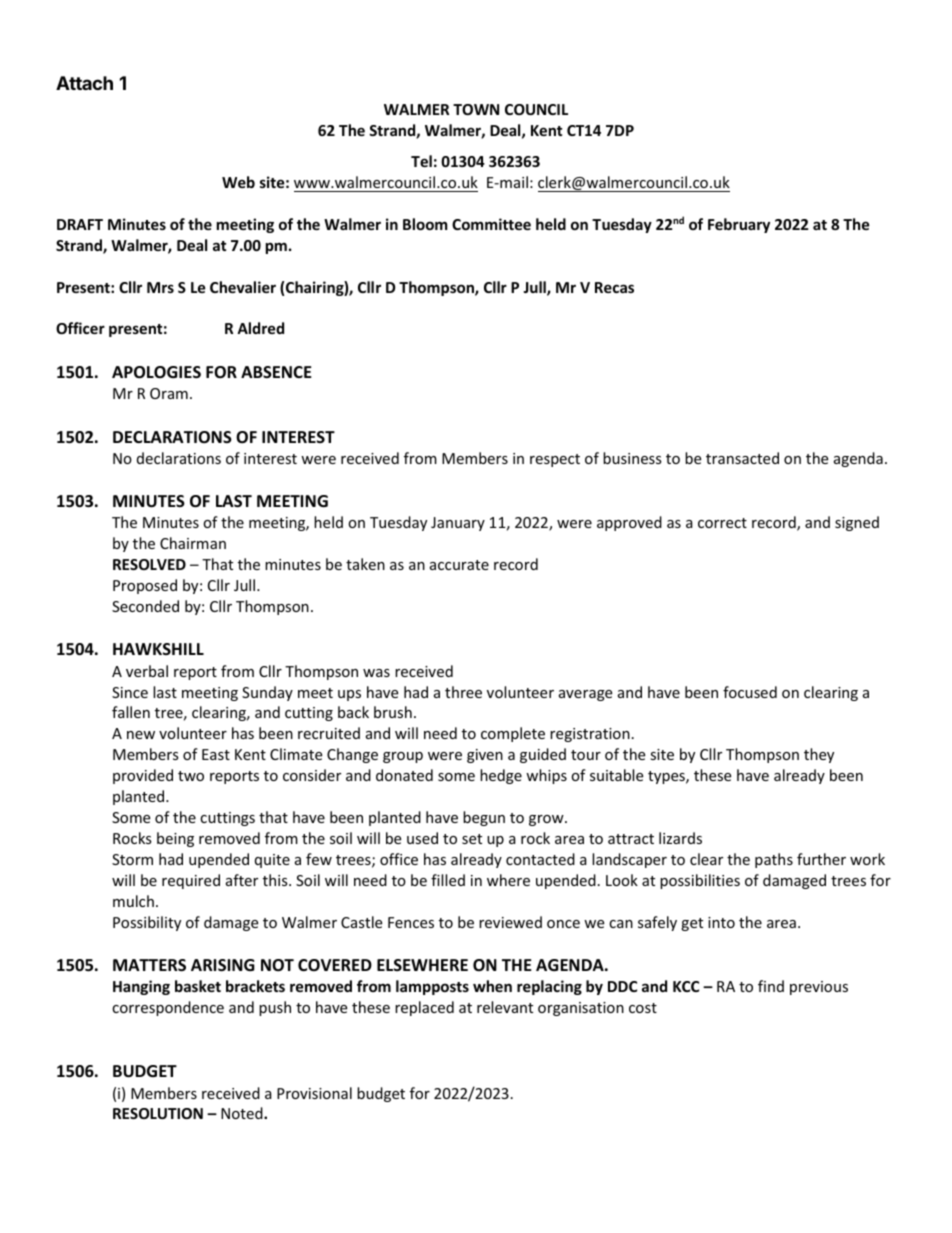  I want to click on required, so click(191, 881).
